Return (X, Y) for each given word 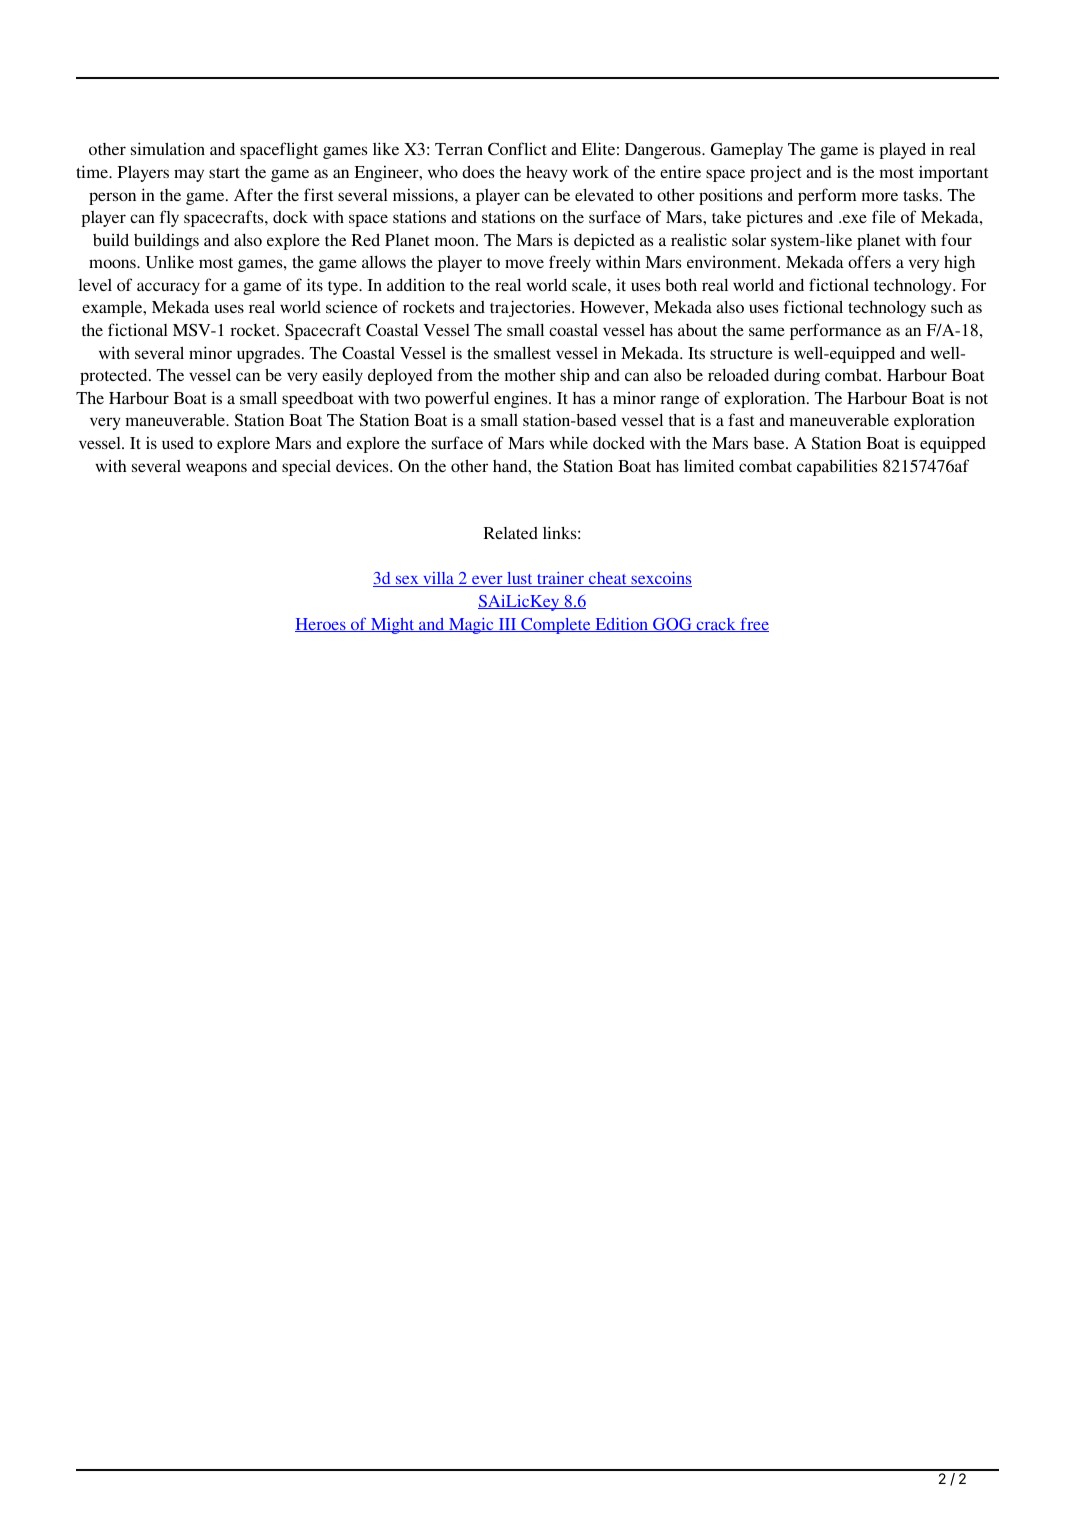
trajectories (531, 308)
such (947, 307)
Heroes (321, 625)
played (902, 150)
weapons (216, 469)
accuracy (168, 288)
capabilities (837, 467)
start (224, 173)
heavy (547, 173)
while (568, 442)
